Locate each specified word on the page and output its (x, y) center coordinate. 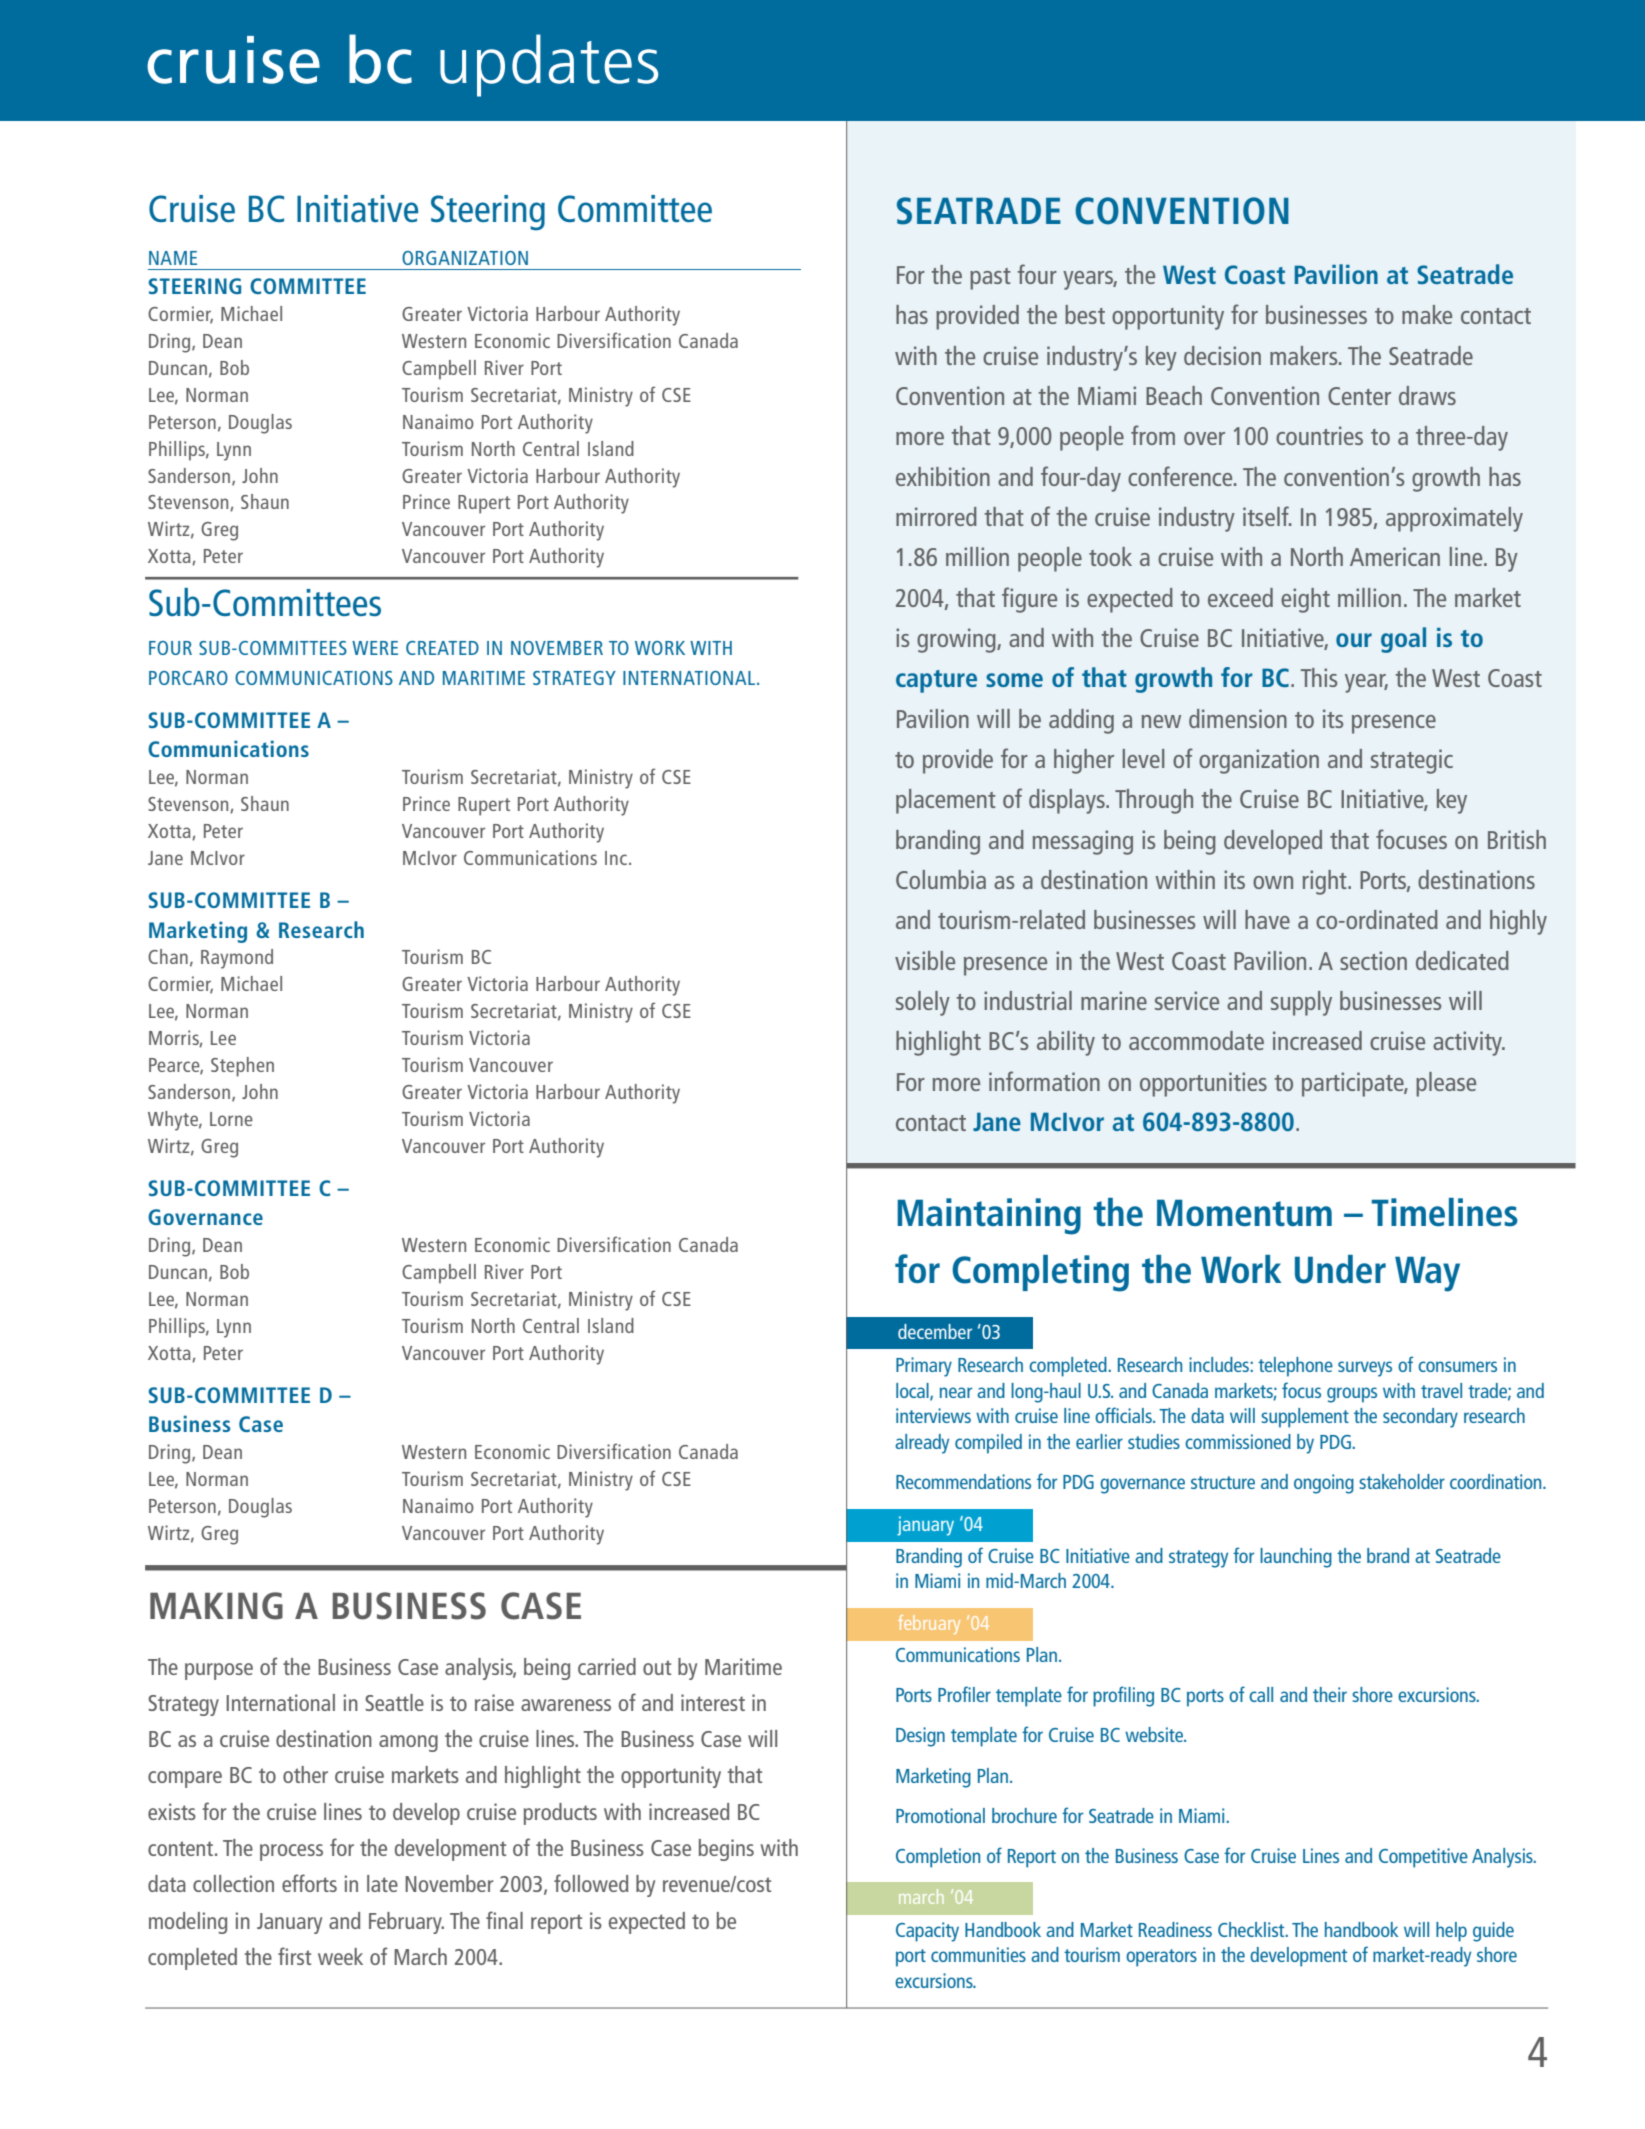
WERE (375, 648)
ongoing (1324, 1484)
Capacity (927, 1932)
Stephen (242, 1067)
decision (1222, 355)
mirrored (936, 516)
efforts (309, 1883)
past (990, 279)
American (1395, 556)
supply (1301, 1003)
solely (923, 1003)
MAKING (216, 1606)
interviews (933, 1415)
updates (549, 65)
